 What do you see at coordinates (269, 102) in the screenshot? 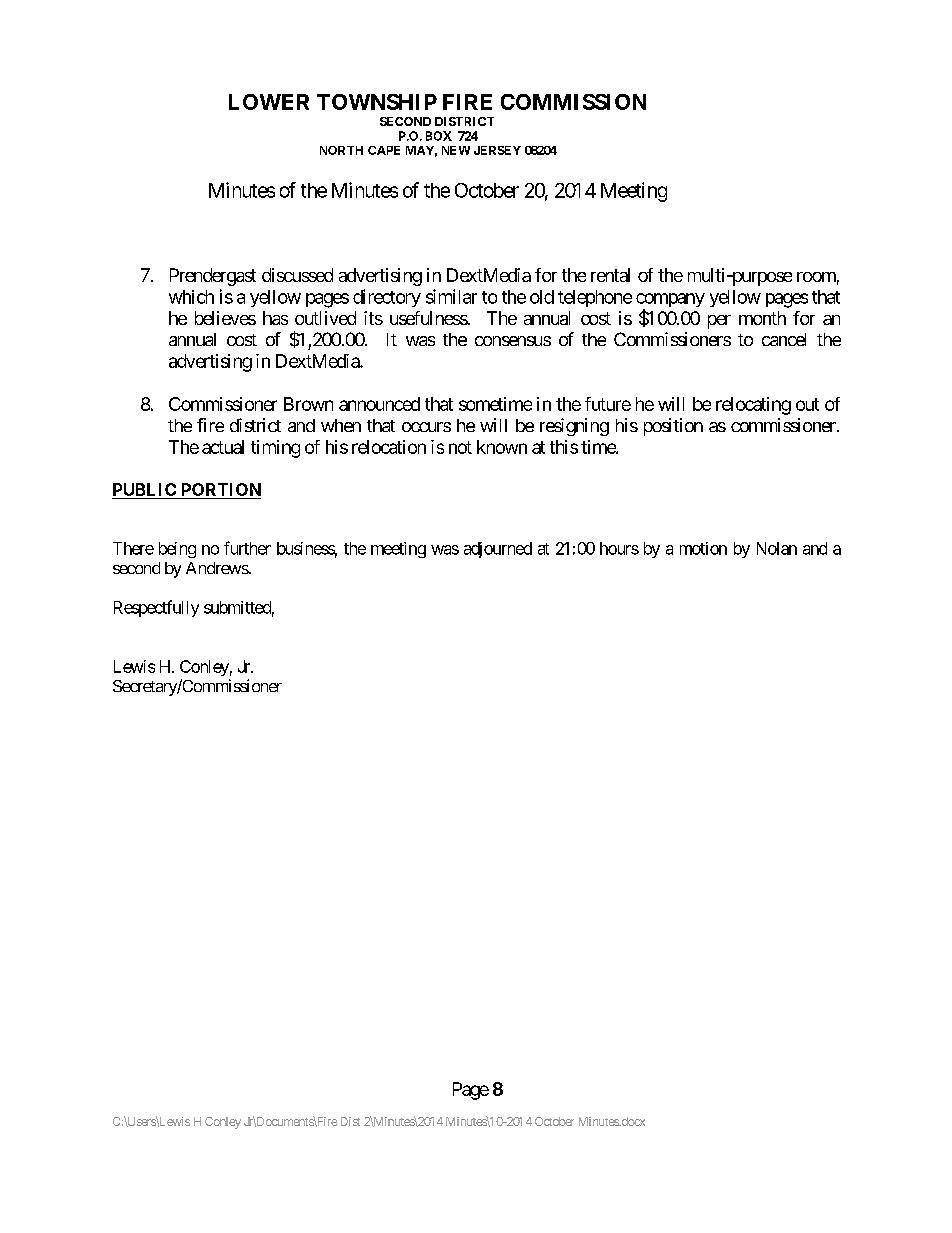
I see `LOWER` at bounding box center [269, 102].
